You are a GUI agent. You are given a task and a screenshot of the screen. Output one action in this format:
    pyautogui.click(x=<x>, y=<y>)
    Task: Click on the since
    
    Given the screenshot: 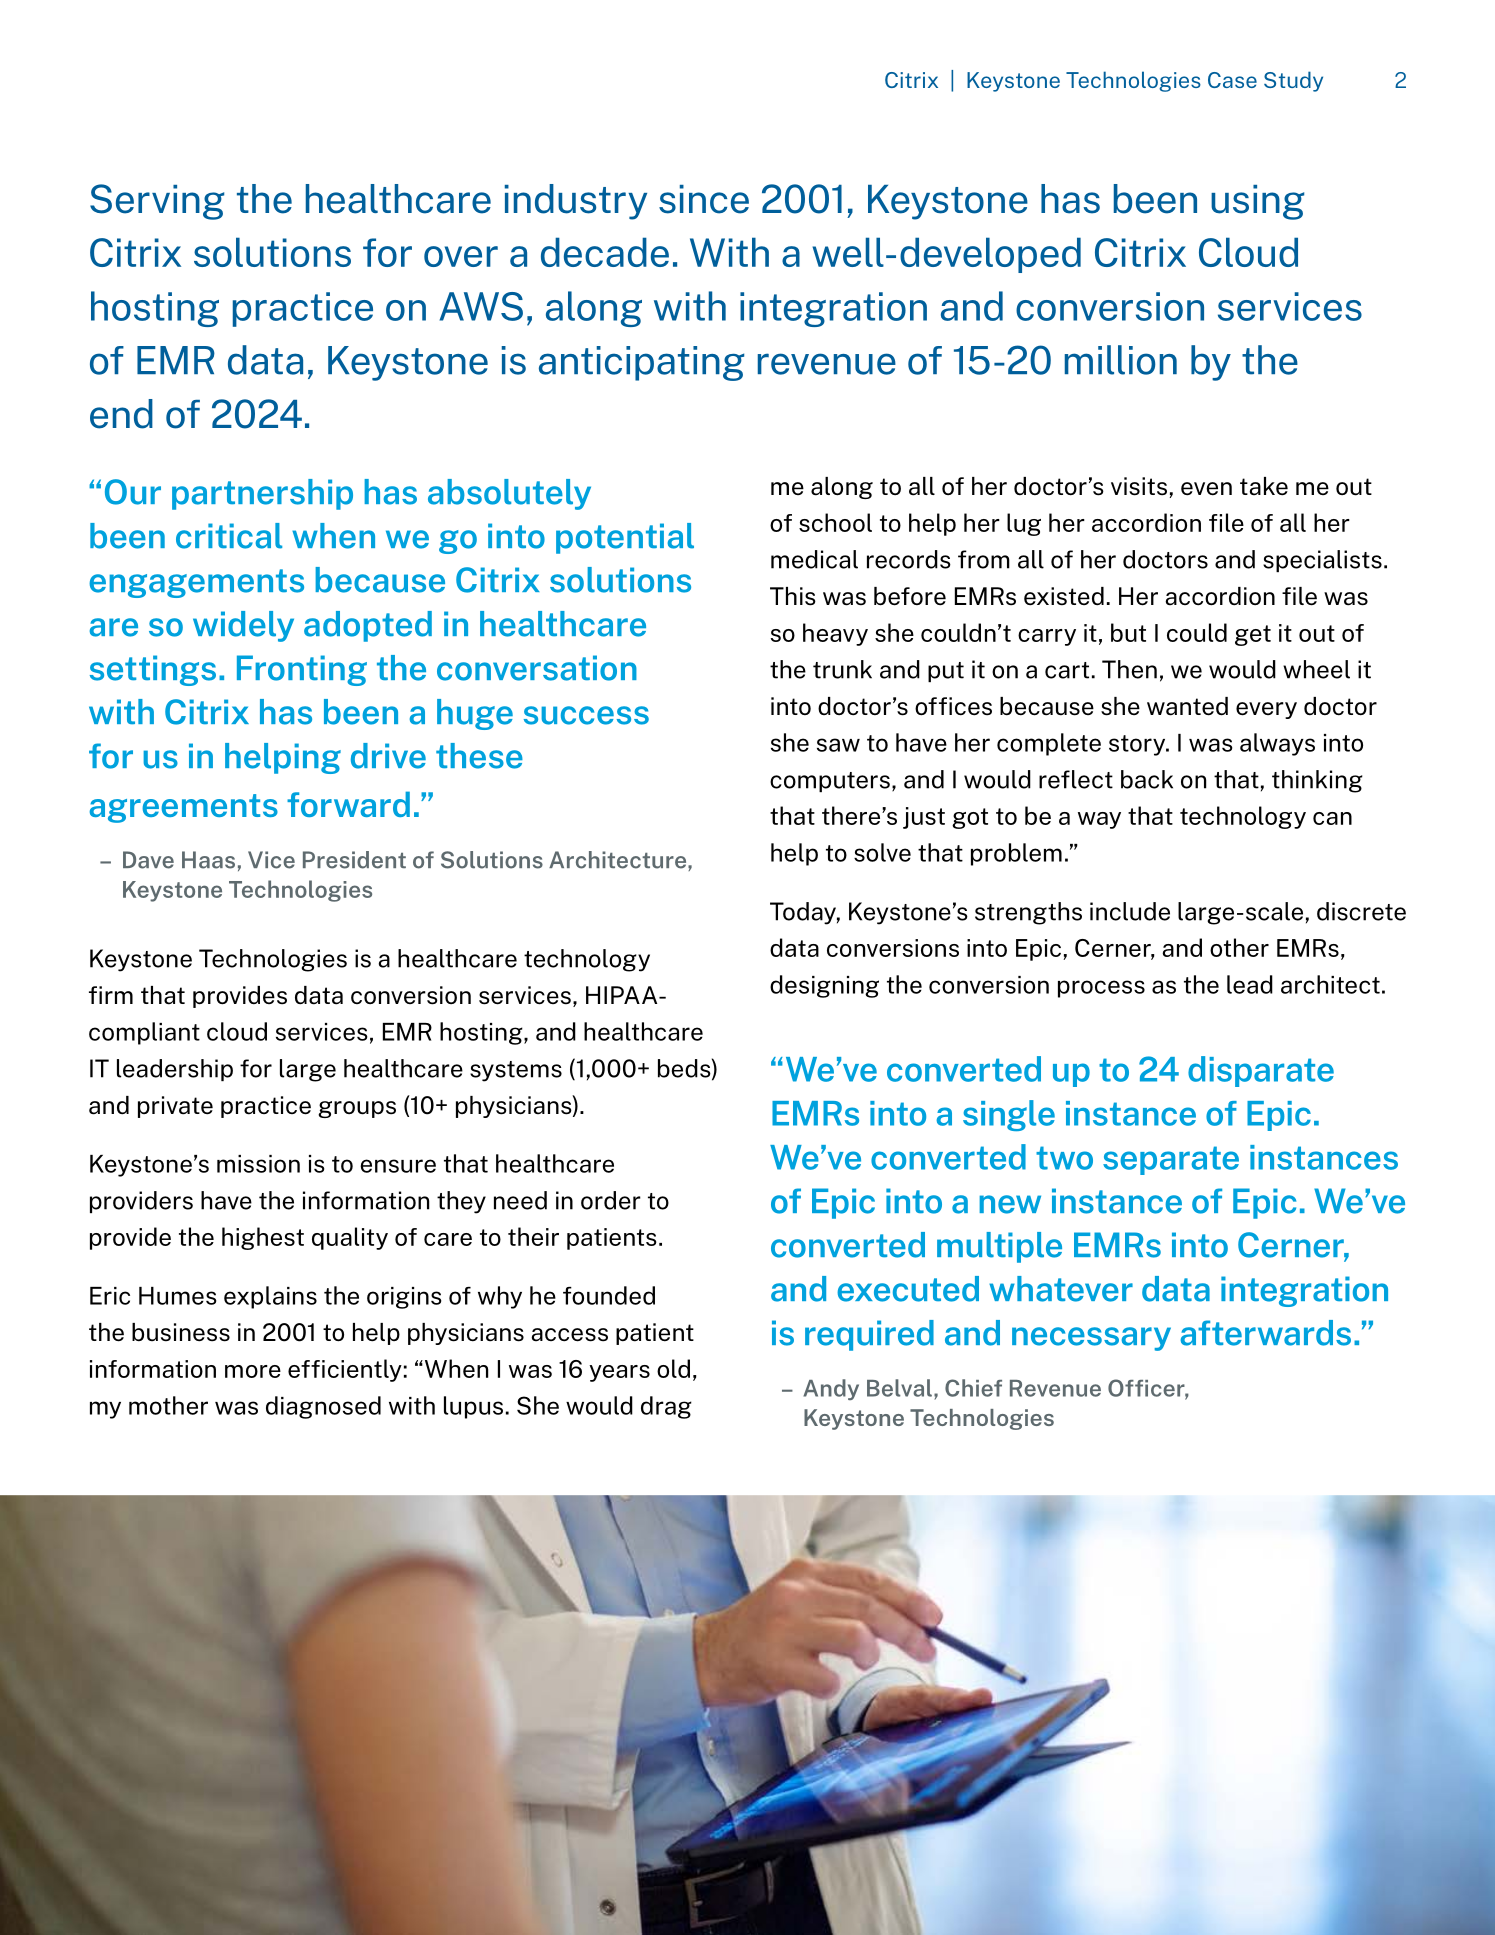 What is the action you would take?
    pyautogui.click(x=704, y=199)
